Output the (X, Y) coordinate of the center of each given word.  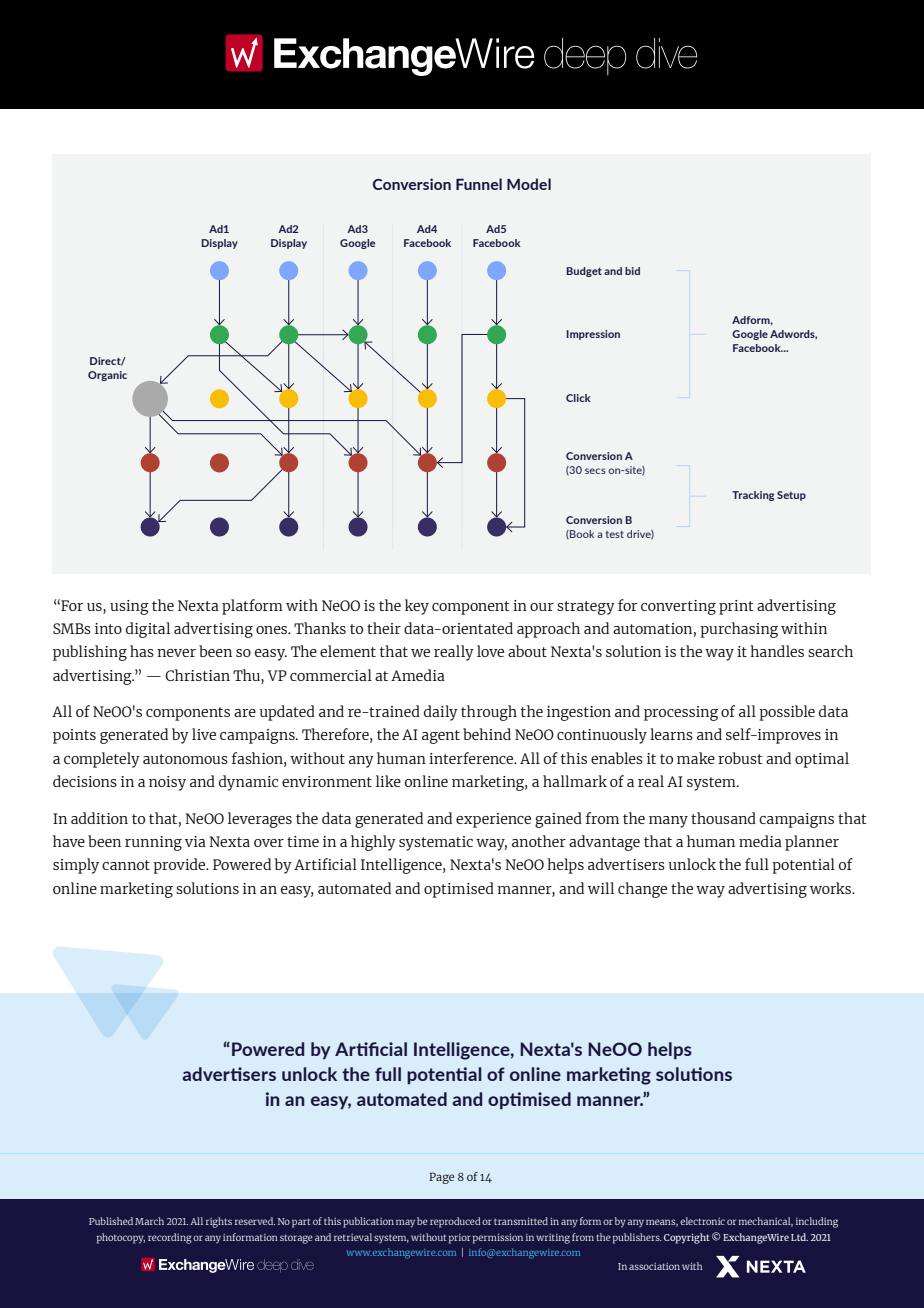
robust (740, 758)
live (204, 734)
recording (170, 1238)
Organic (107, 376)
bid (632, 271)
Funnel (479, 184)
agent (441, 737)
